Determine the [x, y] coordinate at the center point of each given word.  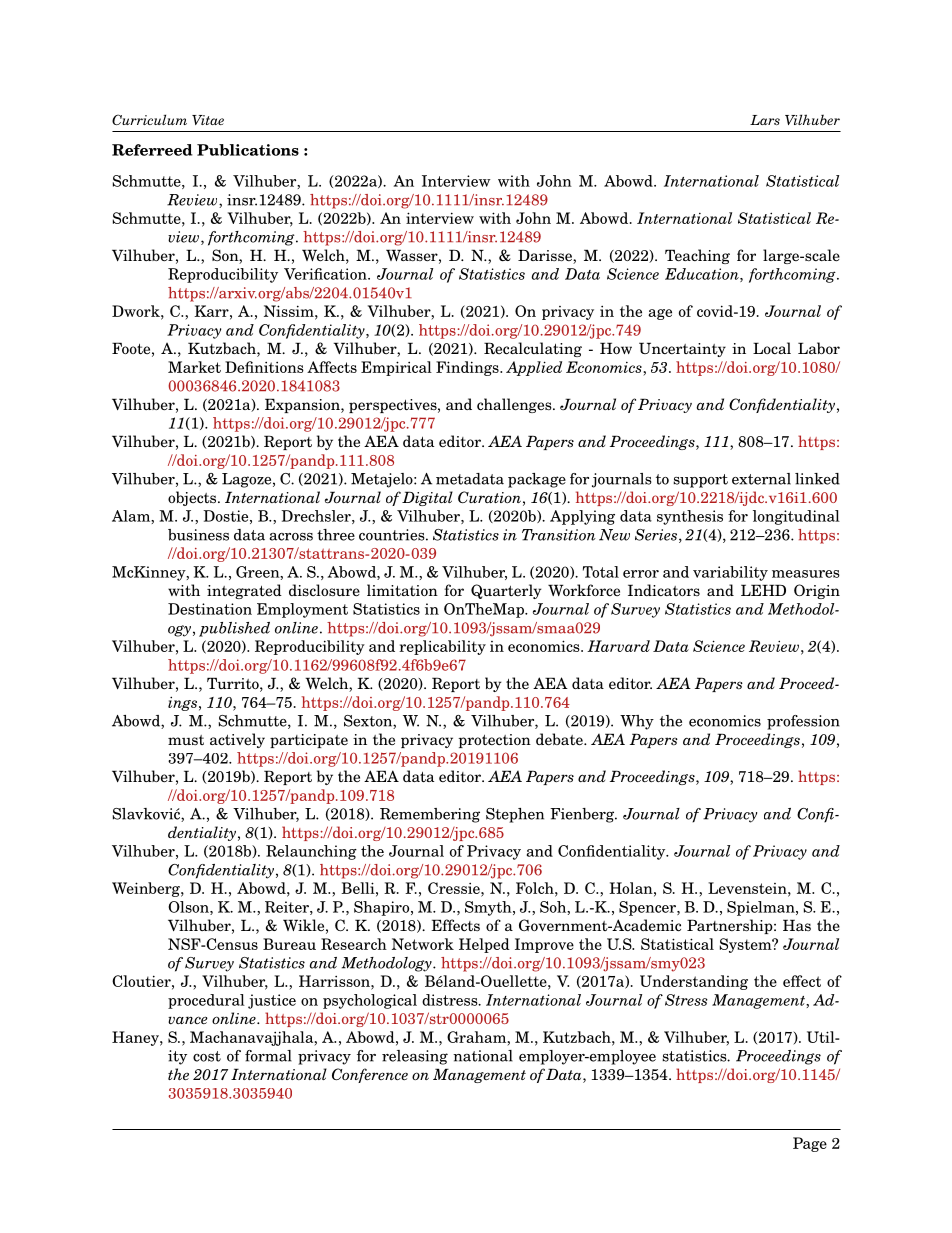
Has [797, 925]
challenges [515, 405]
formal [268, 1056]
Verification [326, 274]
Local [772, 348]
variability [730, 573]
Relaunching [311, 852]
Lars [765, 120]
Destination [210, 609]
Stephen [515, 815]
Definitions [264, 367]
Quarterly [506, 591]
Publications [248, 150]
